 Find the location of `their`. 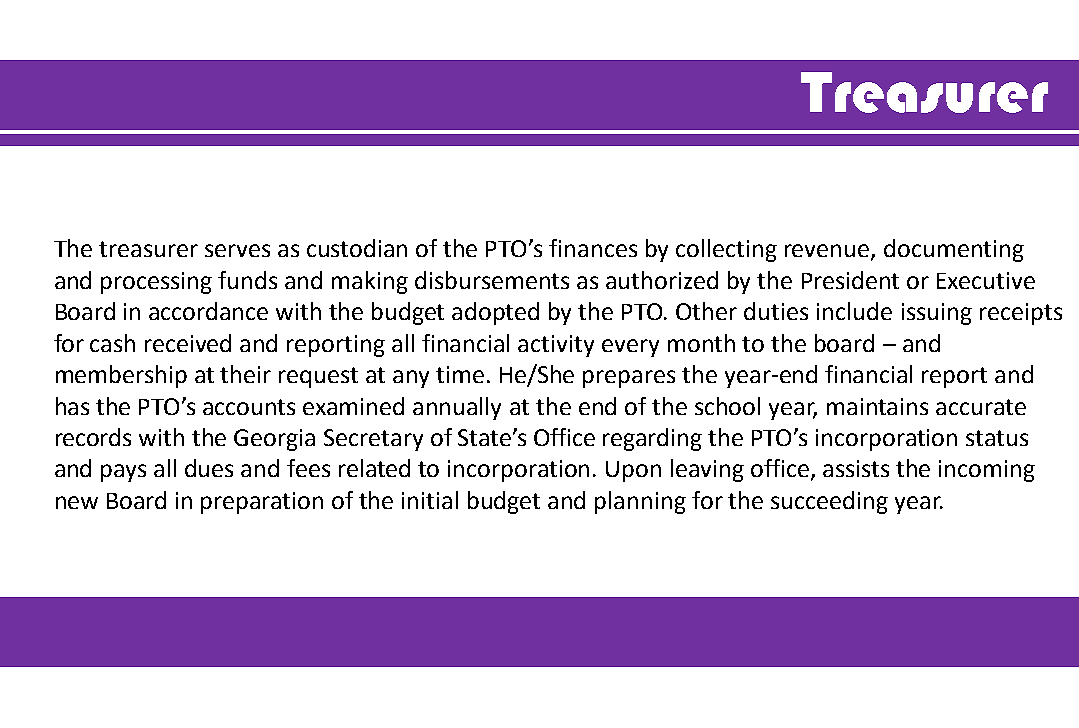

their is located at coordinates (245, 374).
